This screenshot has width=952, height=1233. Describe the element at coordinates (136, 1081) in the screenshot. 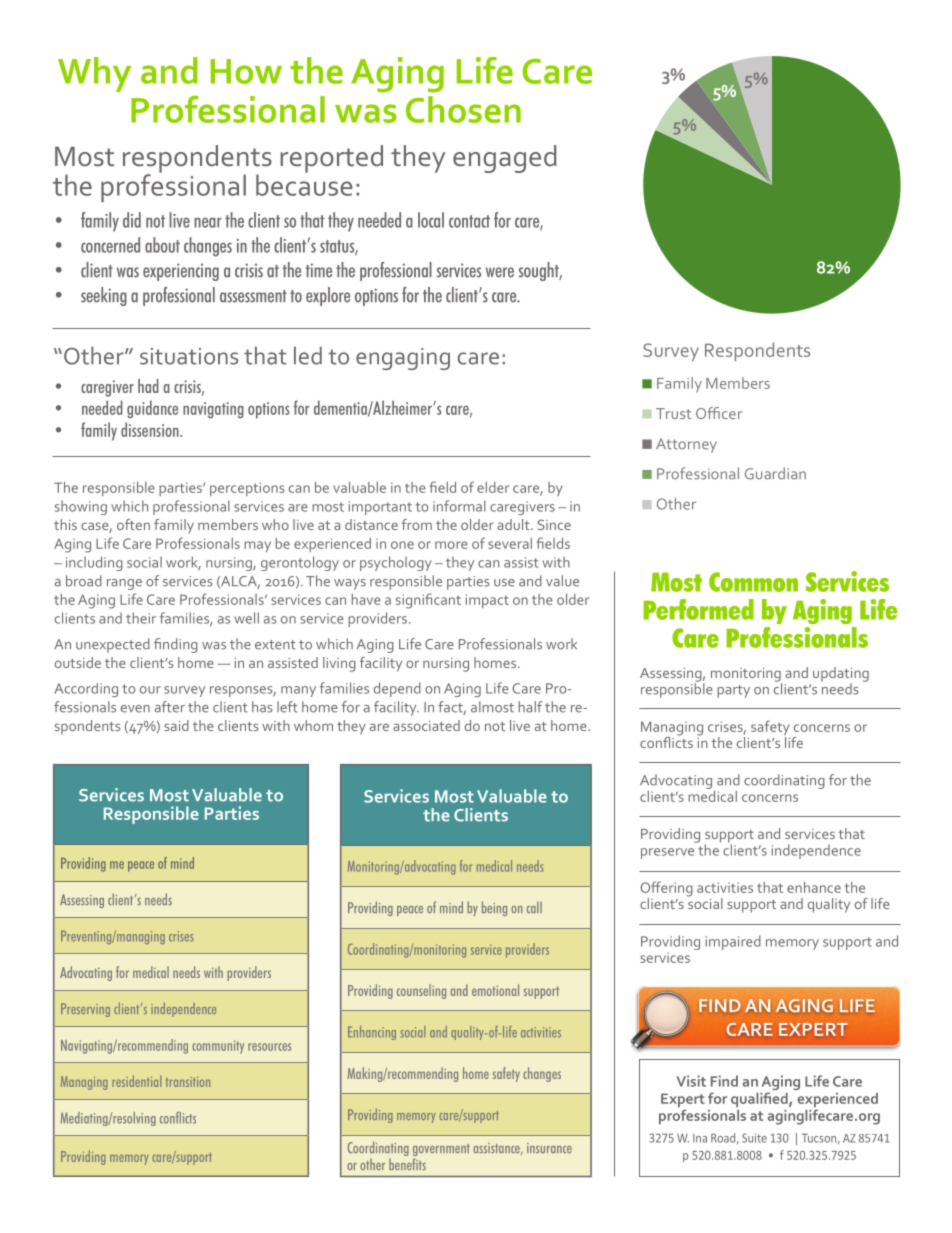

I see `residential` at that location.
